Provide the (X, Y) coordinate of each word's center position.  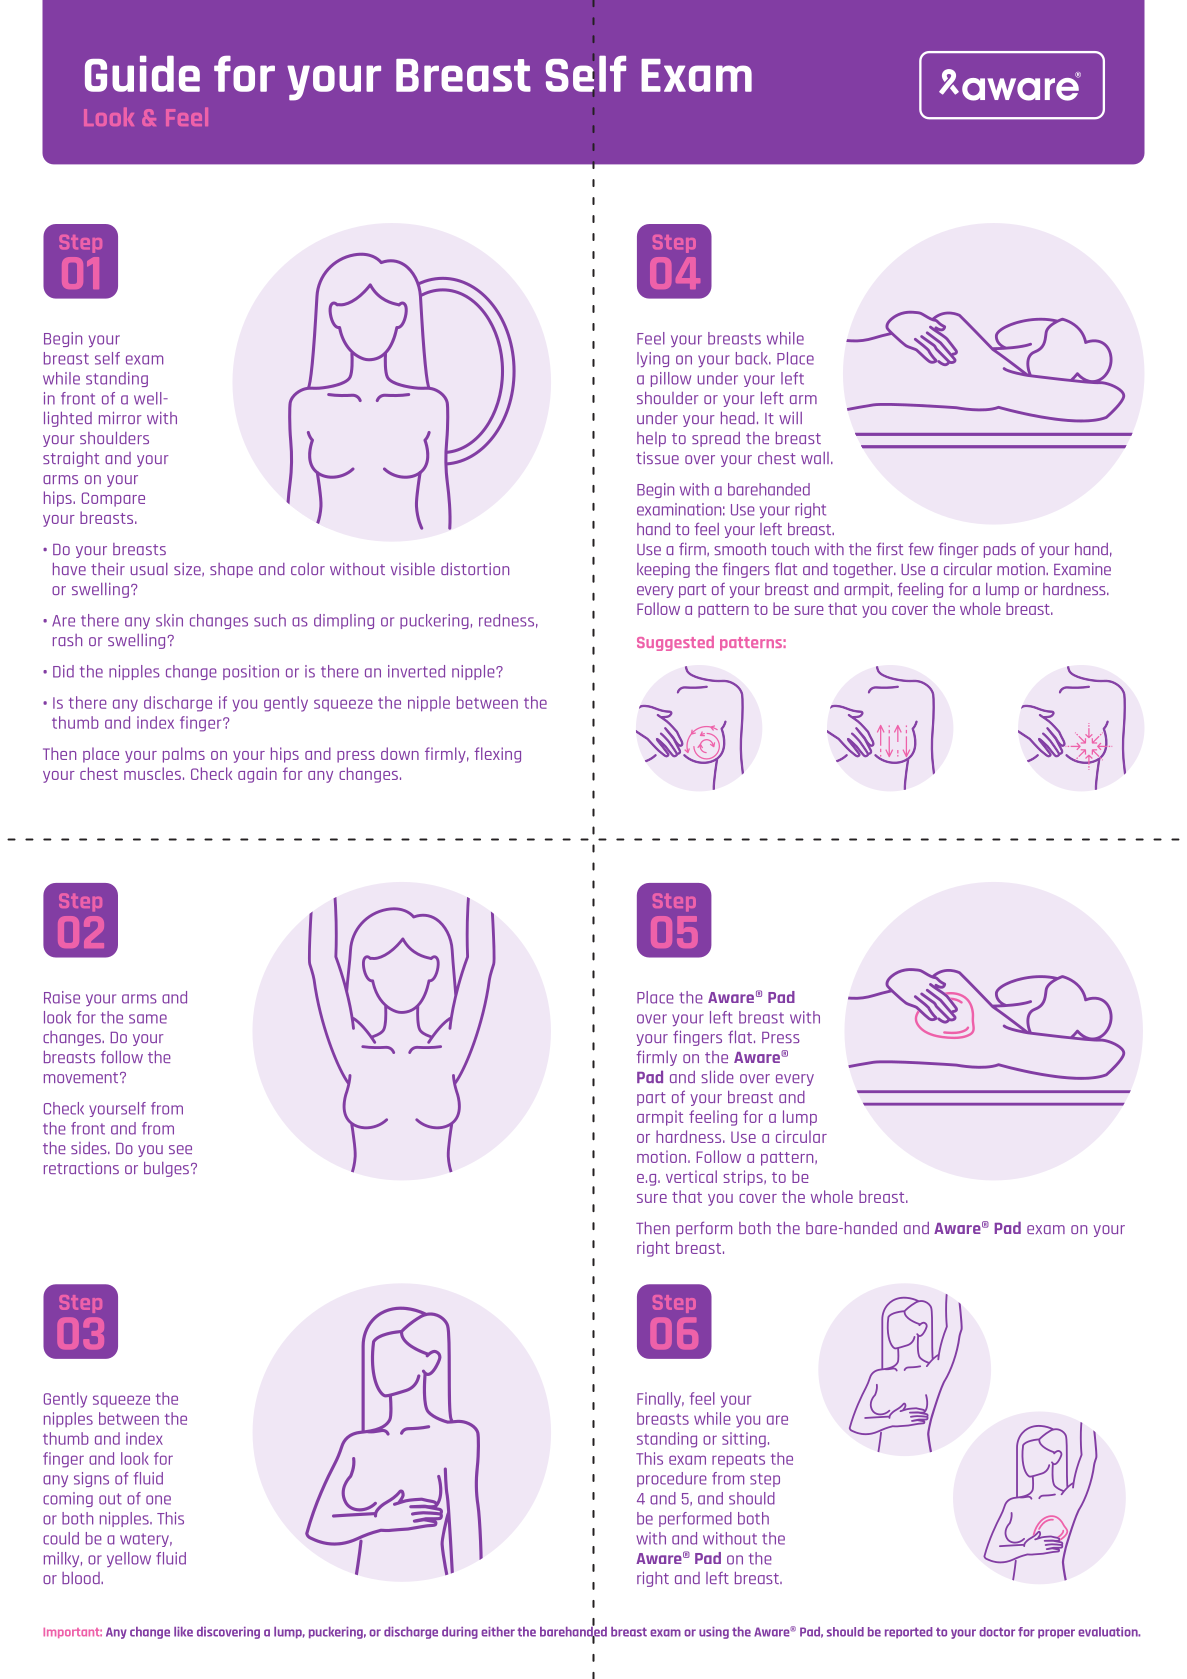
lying (653, 359)
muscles (152, 773)
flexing (497, 755)
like (183, 1632)
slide (717, 1076)
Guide (142, 74)
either (498, 1632)
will (790, 418)
